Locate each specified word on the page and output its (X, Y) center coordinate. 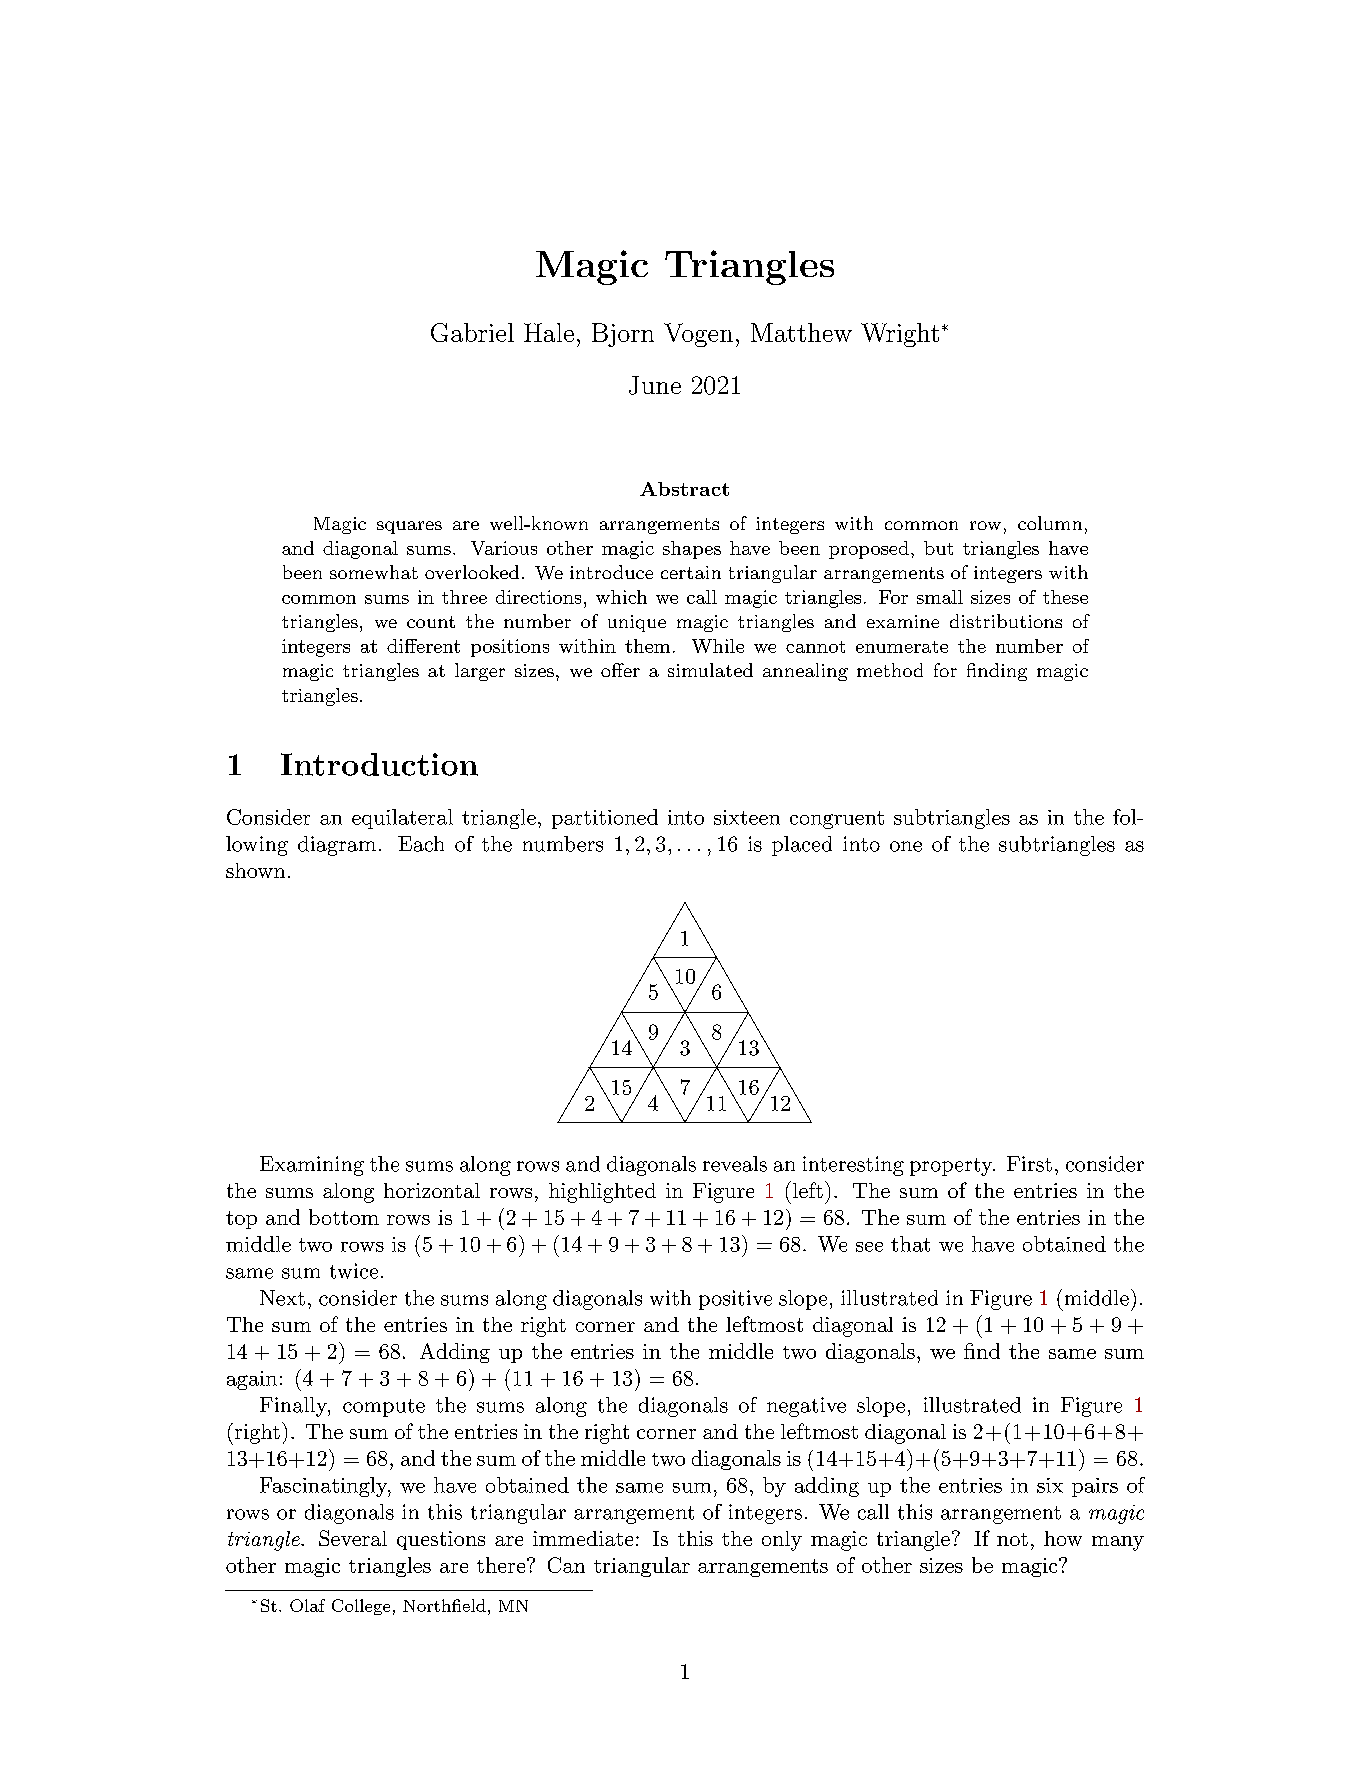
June (655, 385)
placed (802, 846)
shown (255, 870)
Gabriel (472, 332)
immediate (583, 1538)
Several (353, 1538)
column (1050, 523)
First (1029, 1164)
